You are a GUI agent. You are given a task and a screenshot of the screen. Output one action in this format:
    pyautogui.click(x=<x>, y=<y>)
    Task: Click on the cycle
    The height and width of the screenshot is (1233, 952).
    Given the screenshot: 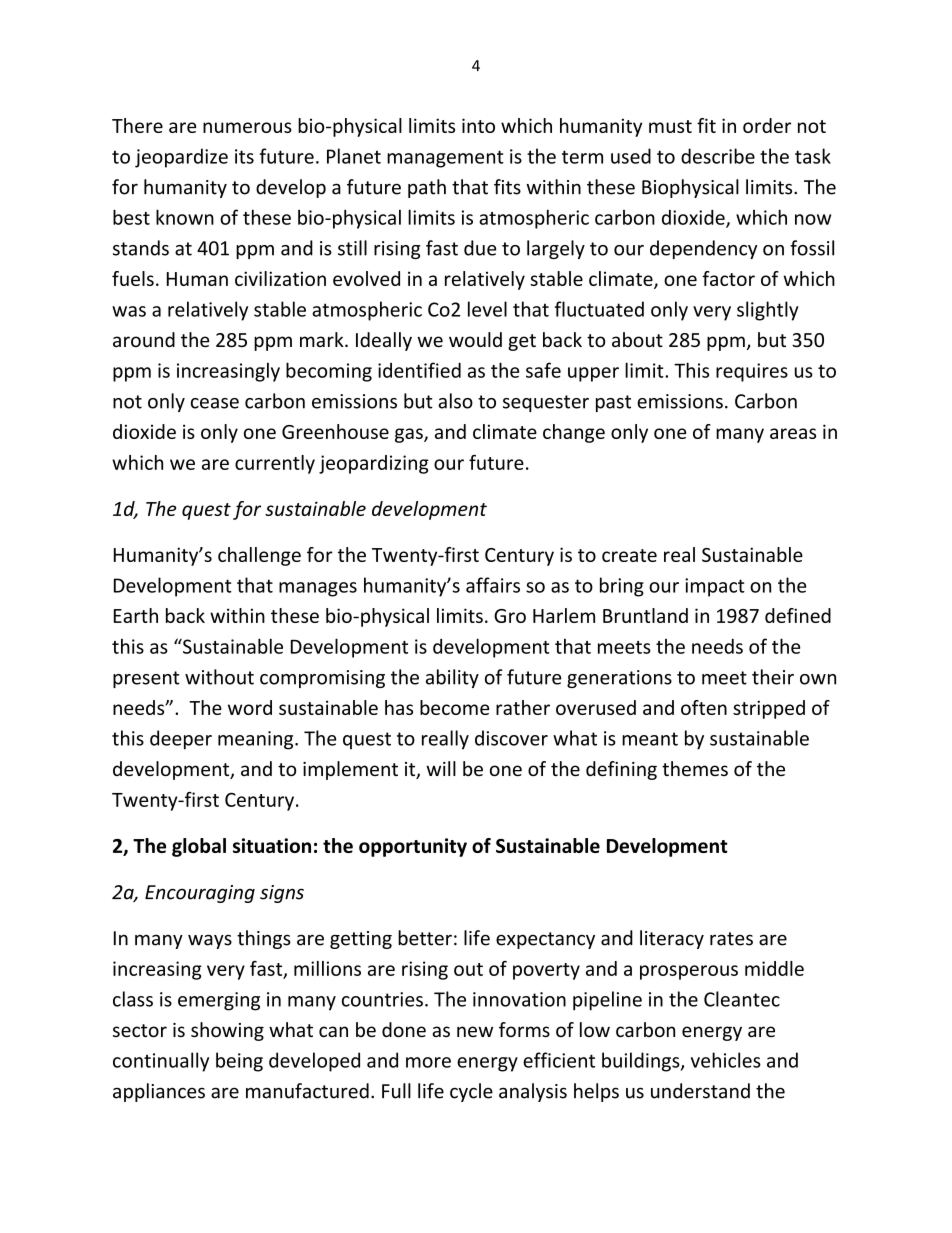 What is the action you would take?
    pyautogui.click(x=471, y=1092)
